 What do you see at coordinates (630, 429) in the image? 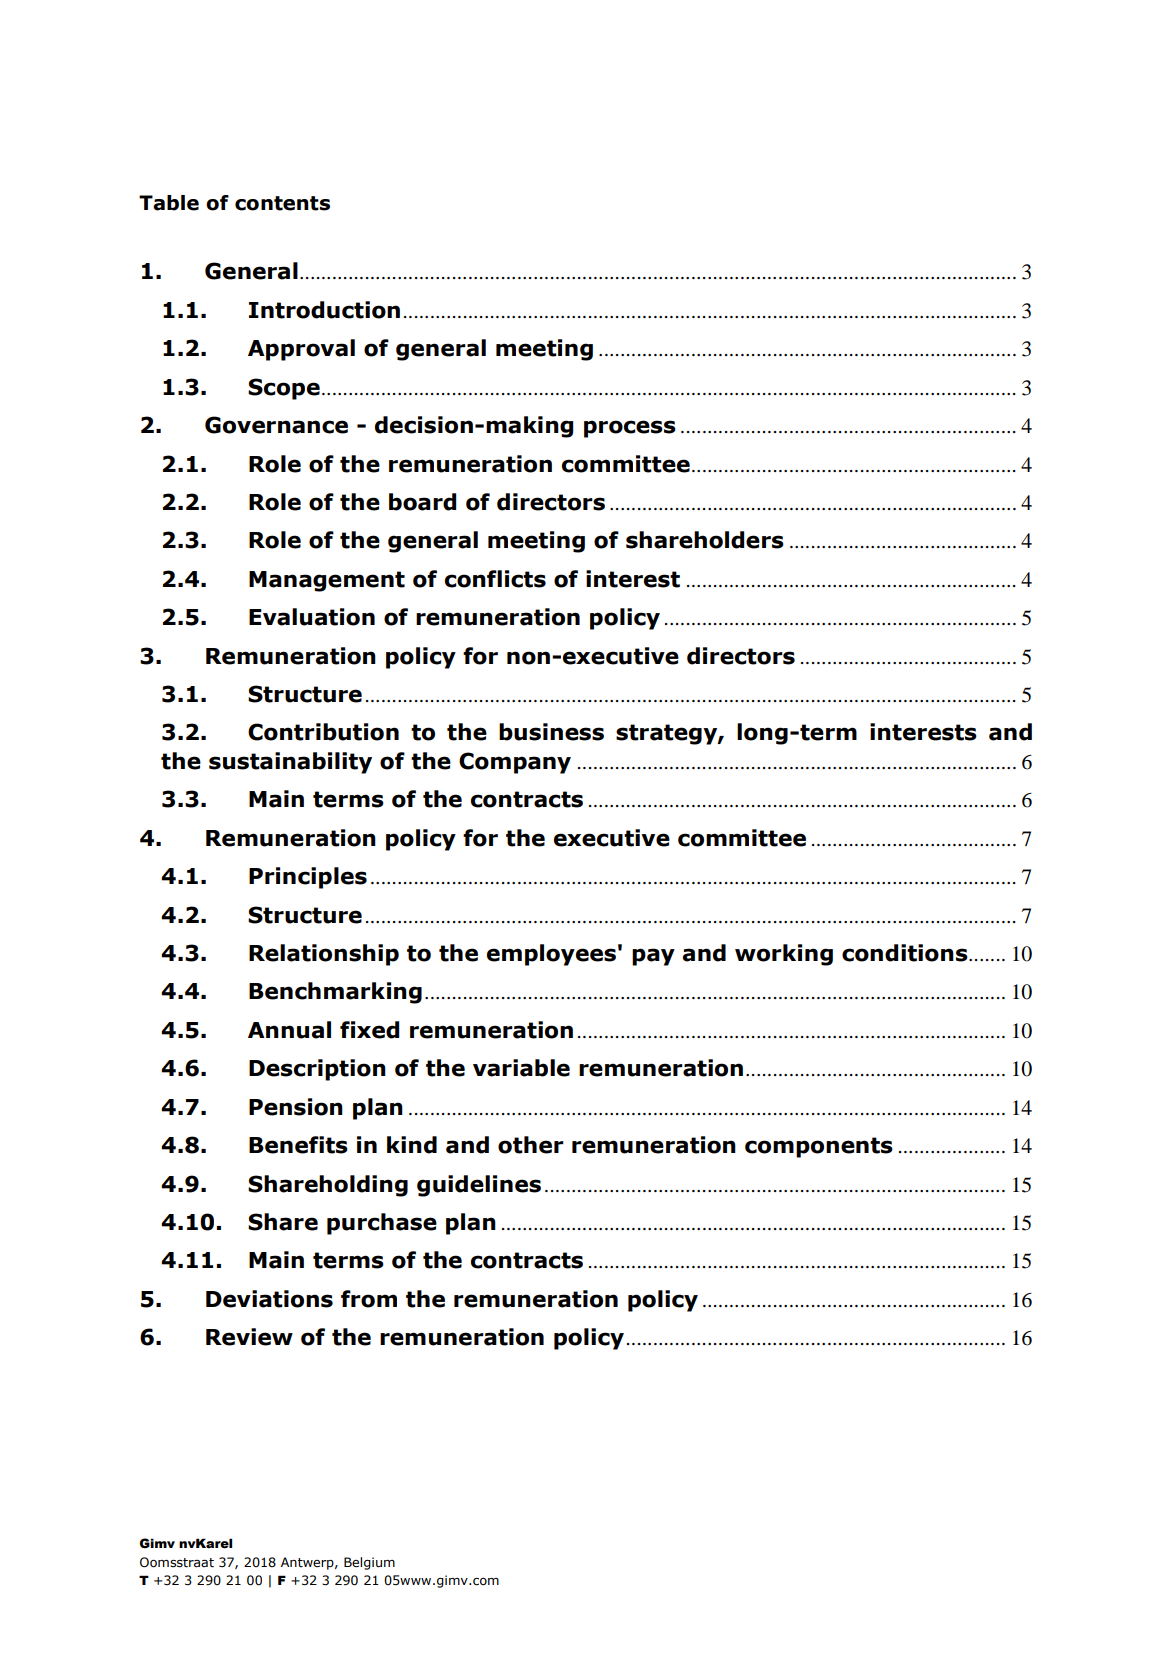
I see `process` at bounding box center [630, 429].
